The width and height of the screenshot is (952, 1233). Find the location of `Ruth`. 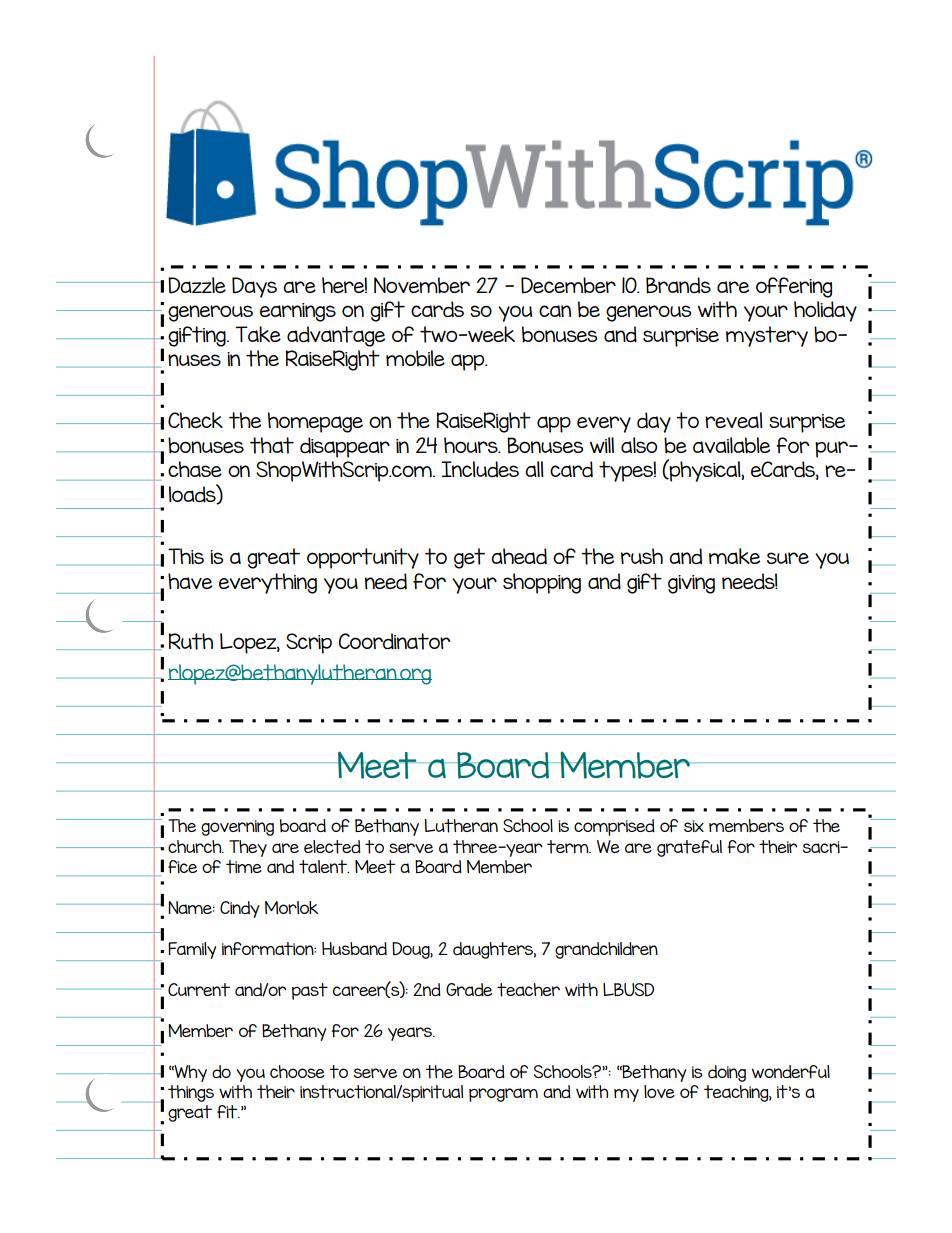

Ruth is located at coordinates (191, 641).
